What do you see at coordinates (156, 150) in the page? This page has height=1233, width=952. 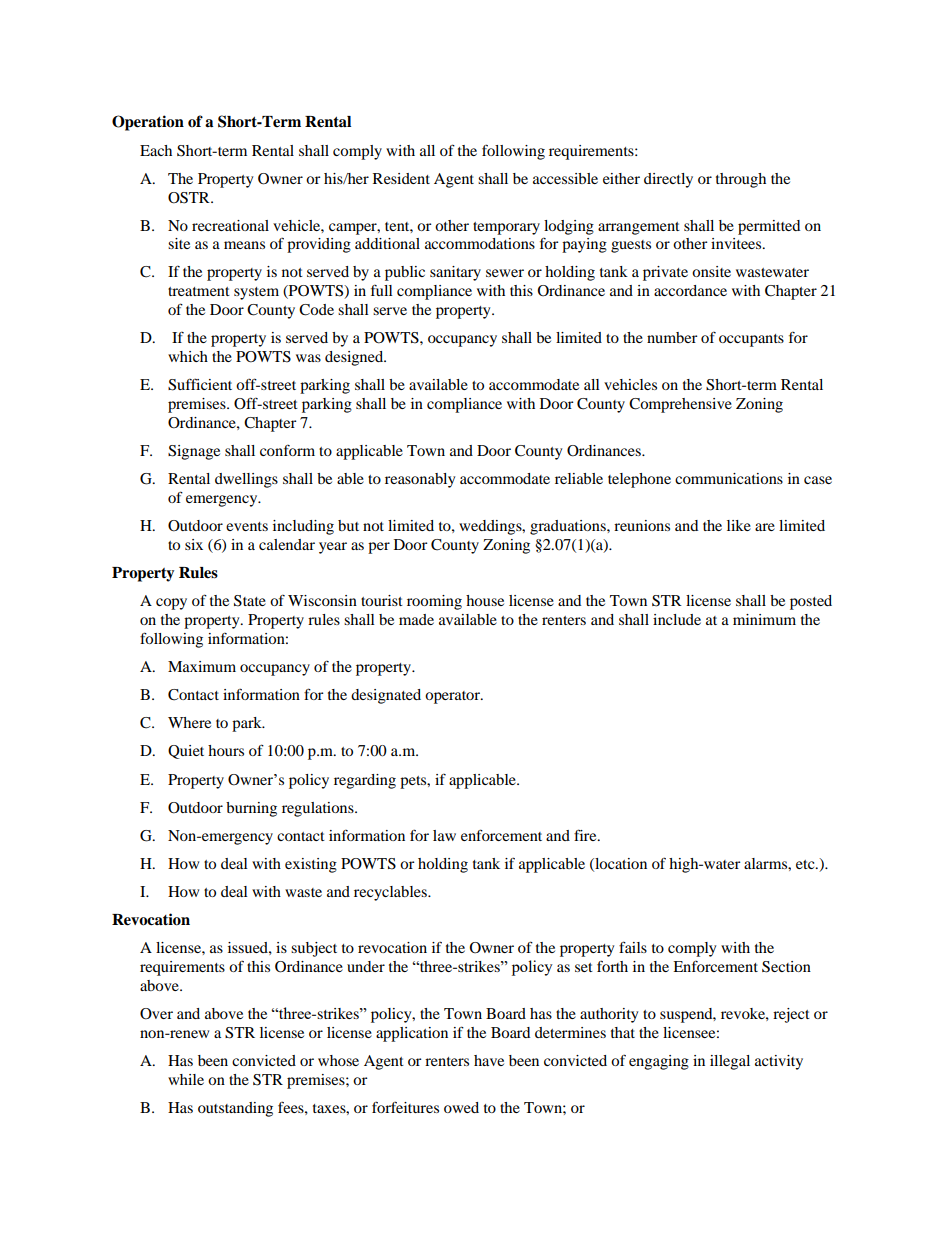 I see `Each` at bounding box center [156, 150].
